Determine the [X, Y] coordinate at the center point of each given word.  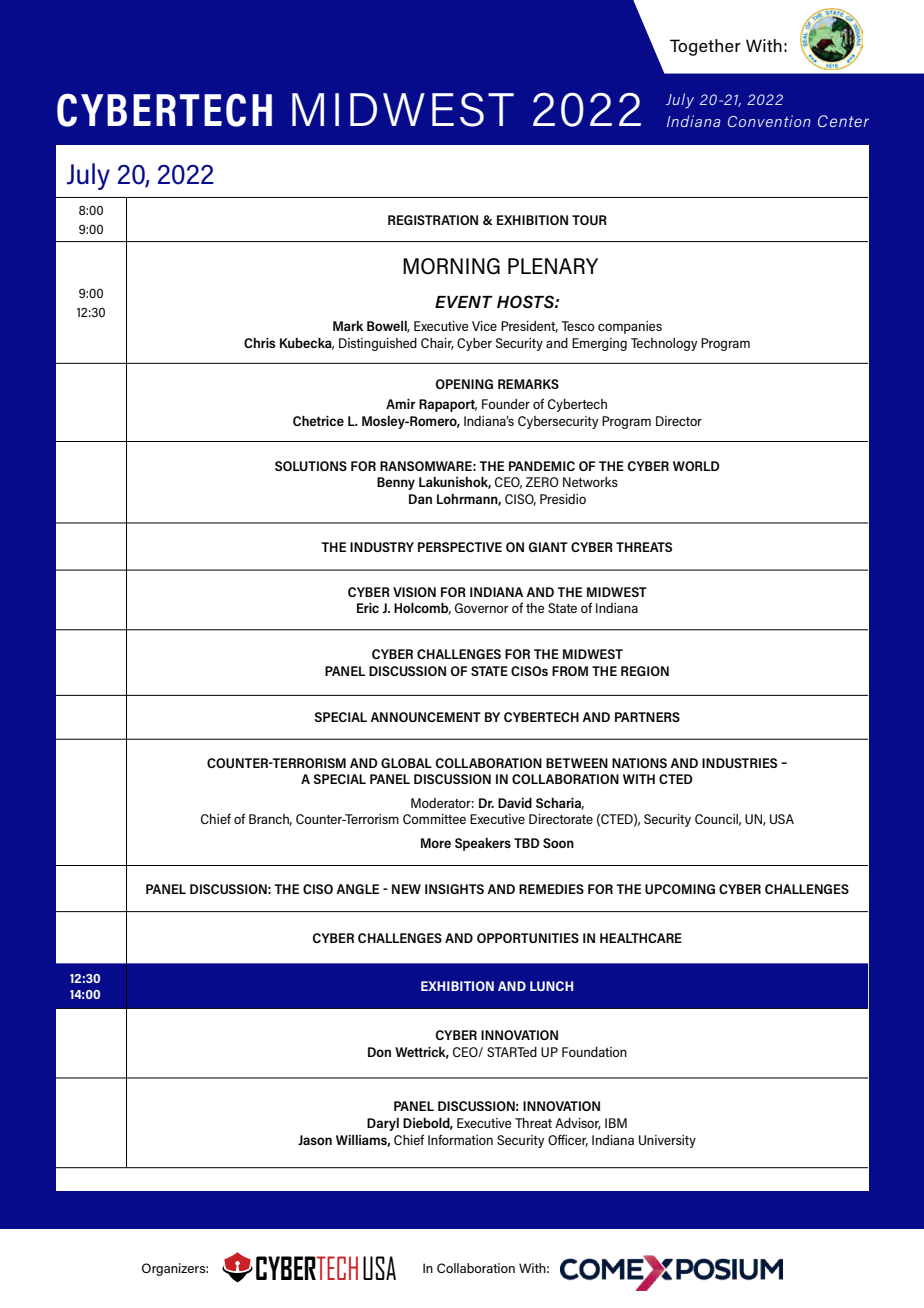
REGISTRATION [433, 220]
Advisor [578, 1124]
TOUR [589, 220]
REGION [645, 671]
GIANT [548, 547]
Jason [315, 1140]
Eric [368, 608]
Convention [769, 121]
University [667, 1141]
